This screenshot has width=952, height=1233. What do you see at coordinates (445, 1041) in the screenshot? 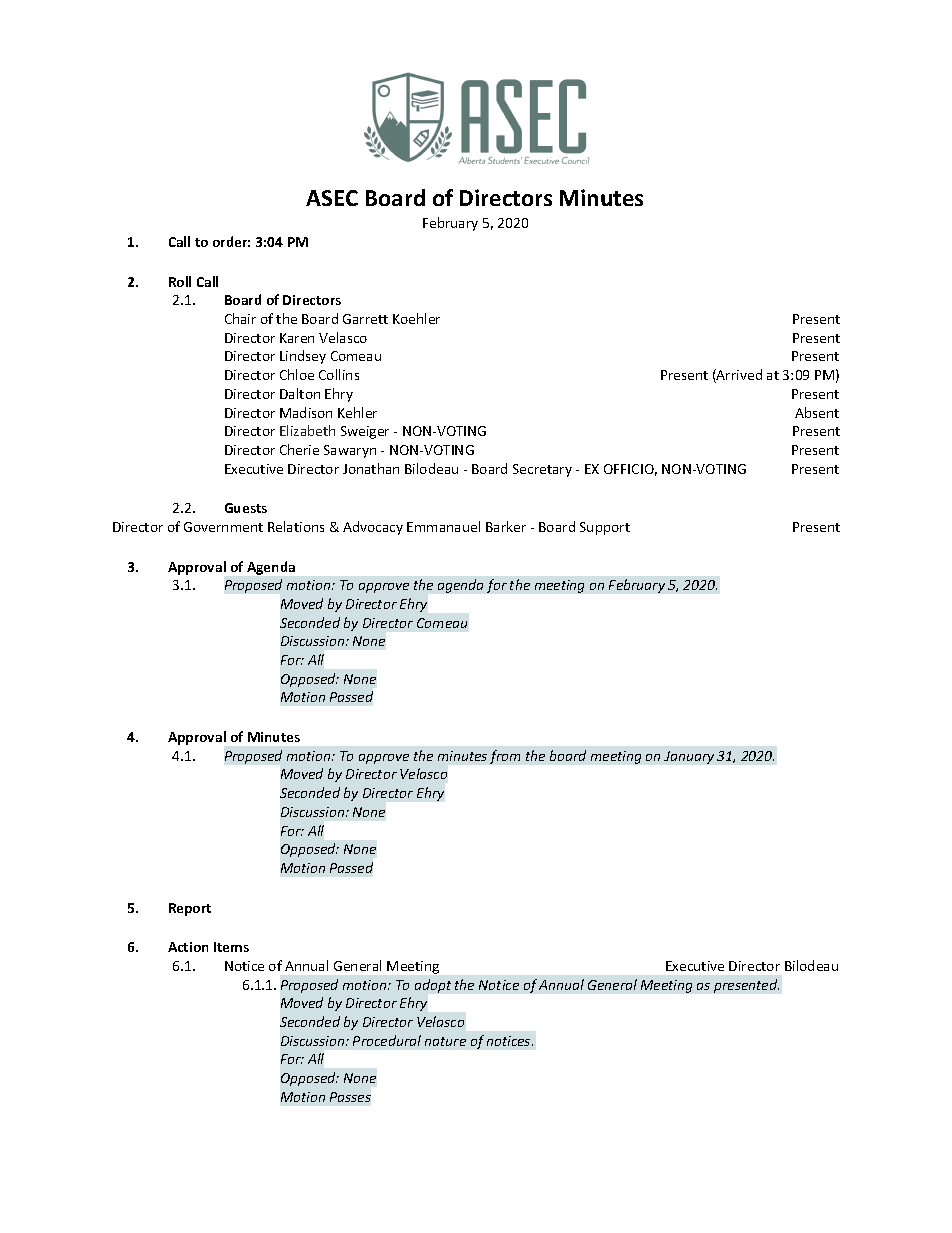
I see `nature` at bounding box center [445, 1041].
